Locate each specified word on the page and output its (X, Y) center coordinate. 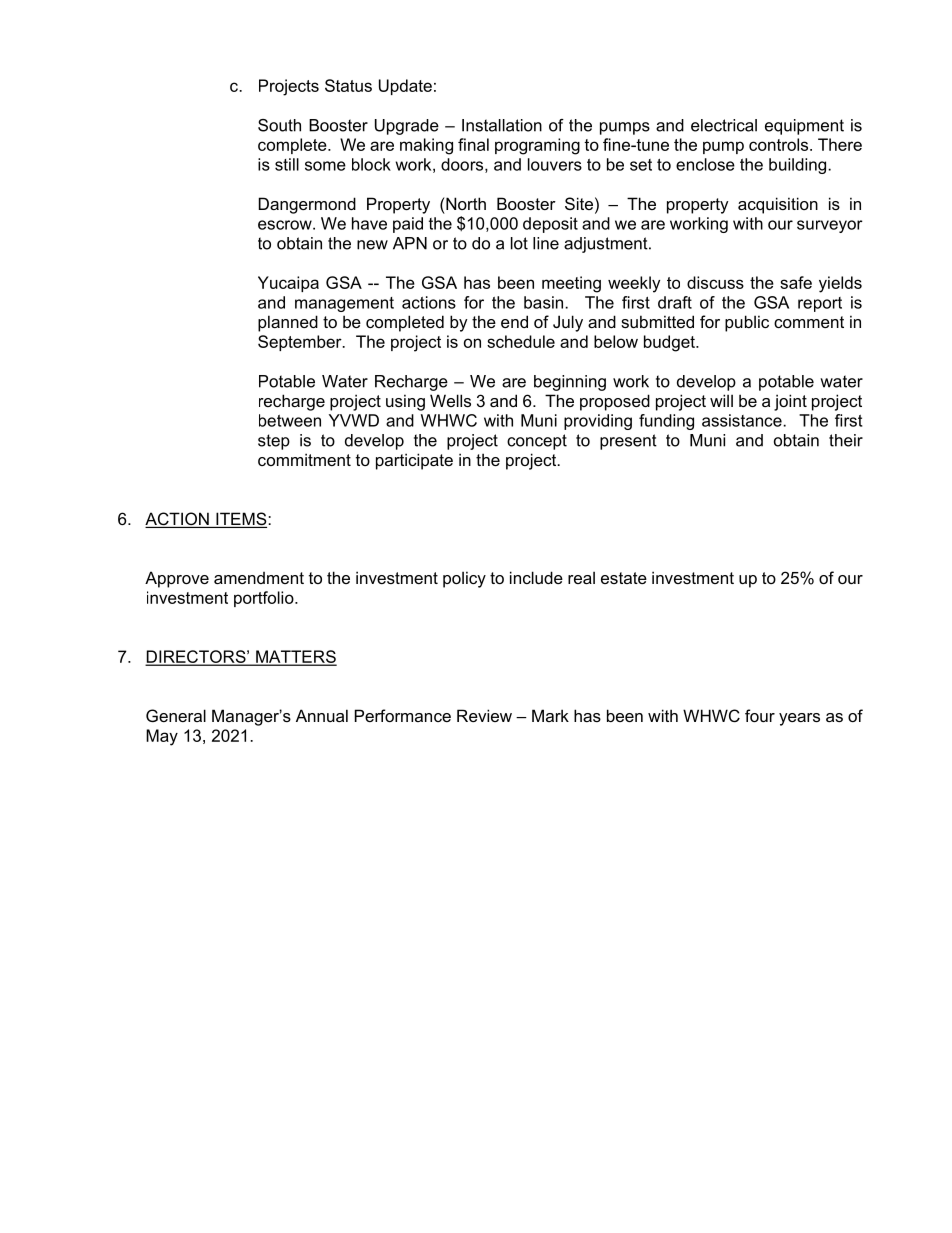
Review (484, 715)
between (290, 420)
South (279, 125)
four (760, 715)
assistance (743, 420)
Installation (502, 125)
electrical (724, 125)
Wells (450, 400)
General (176, 715)
